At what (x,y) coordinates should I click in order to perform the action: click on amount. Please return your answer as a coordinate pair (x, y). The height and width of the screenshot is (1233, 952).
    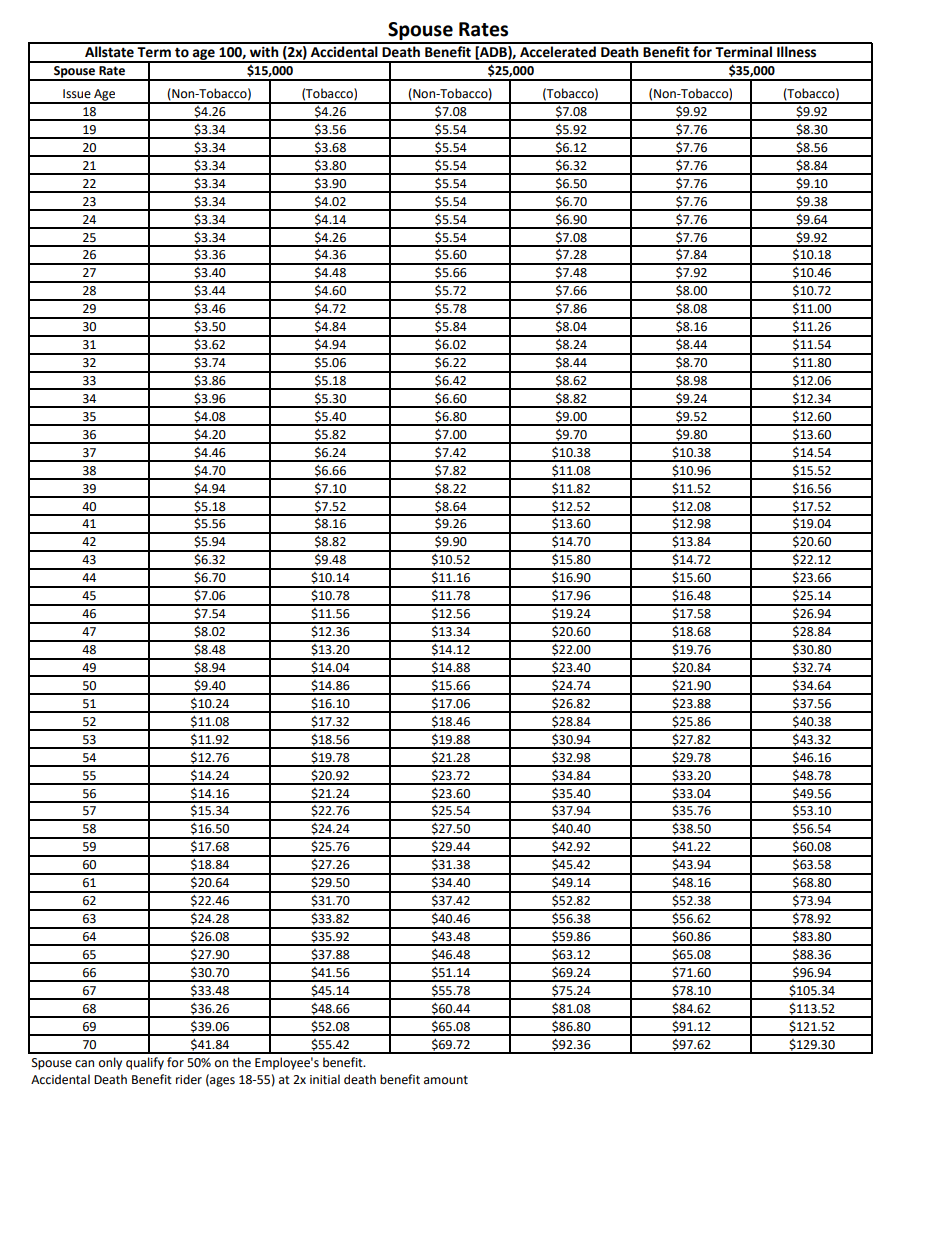
    Looking at the image, I should click on (446, 1080).
